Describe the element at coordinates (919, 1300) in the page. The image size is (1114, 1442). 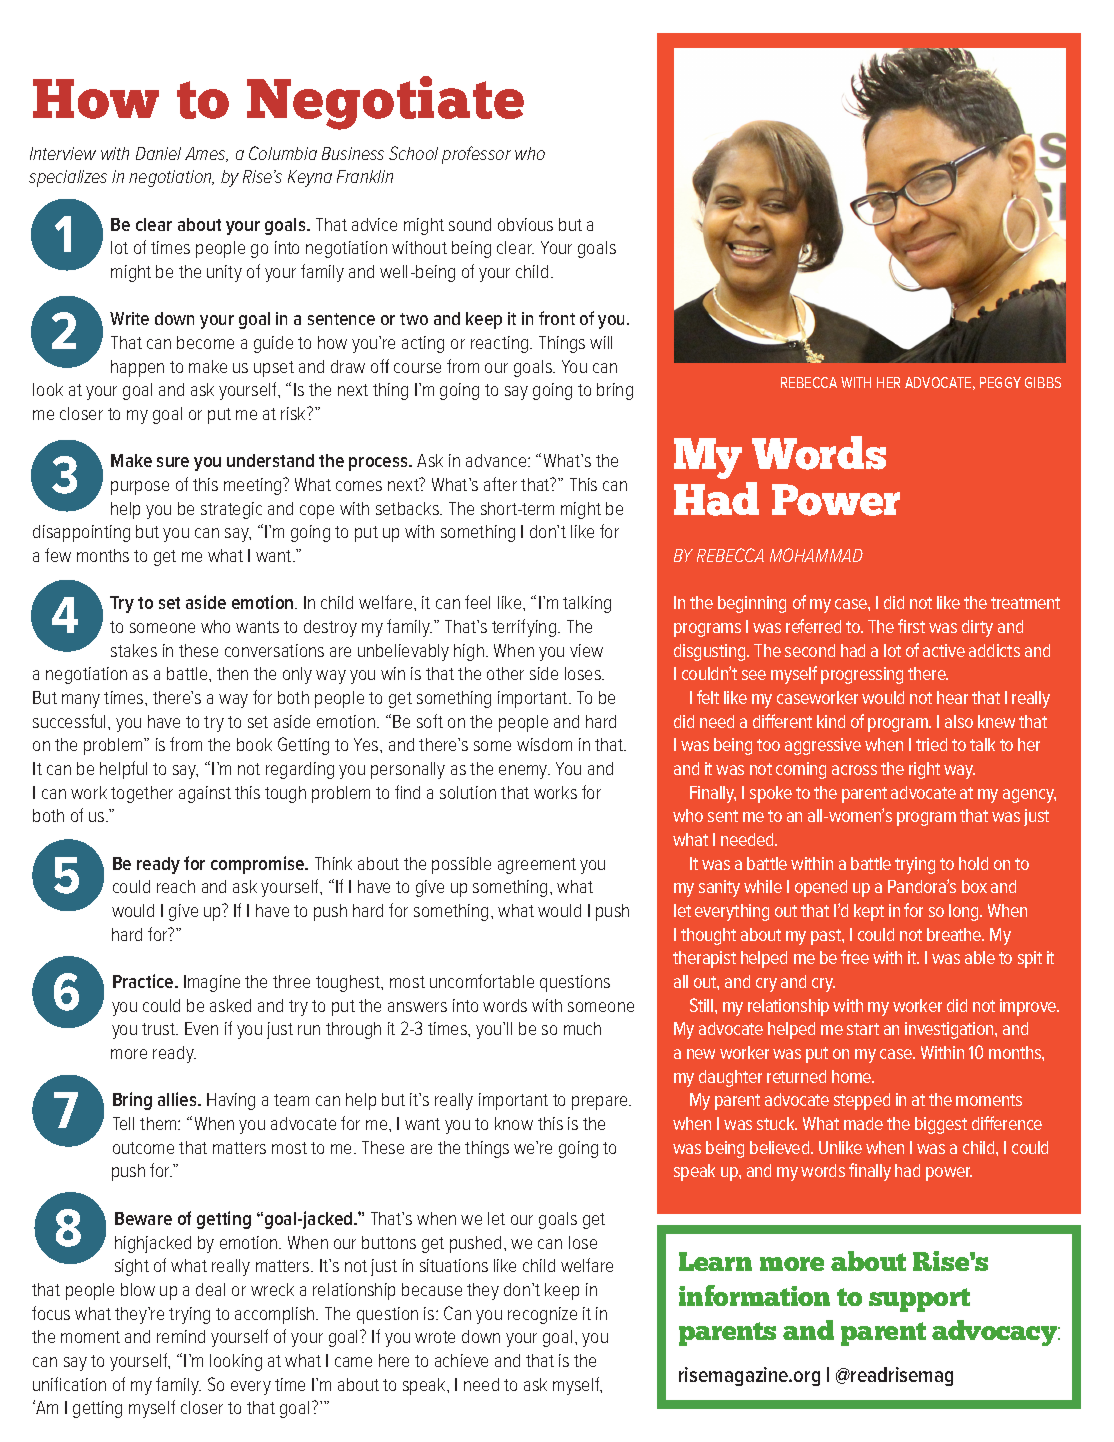
I see `support` at that location.
